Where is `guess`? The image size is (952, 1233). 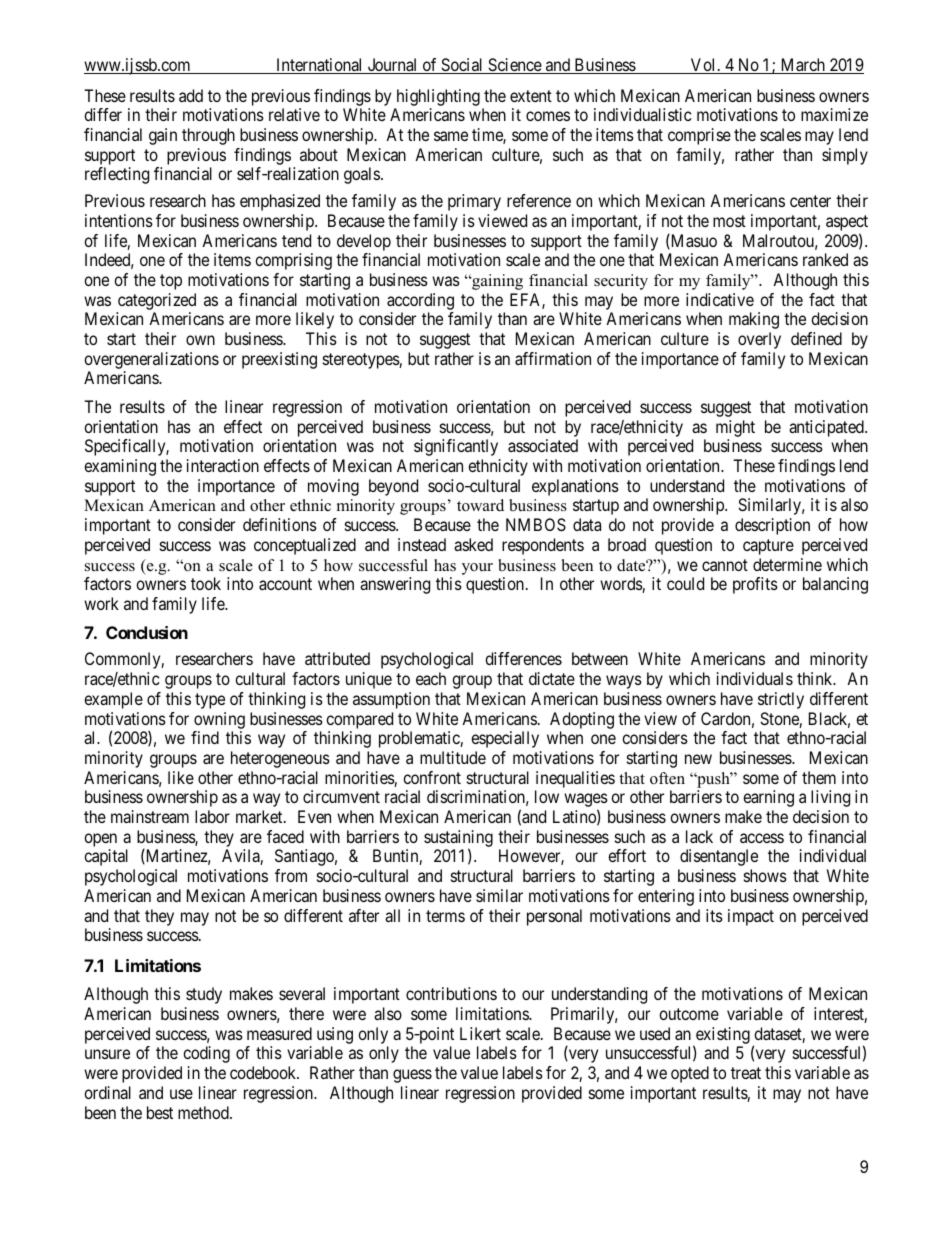 guess is located at coordinates (412, 1076).
